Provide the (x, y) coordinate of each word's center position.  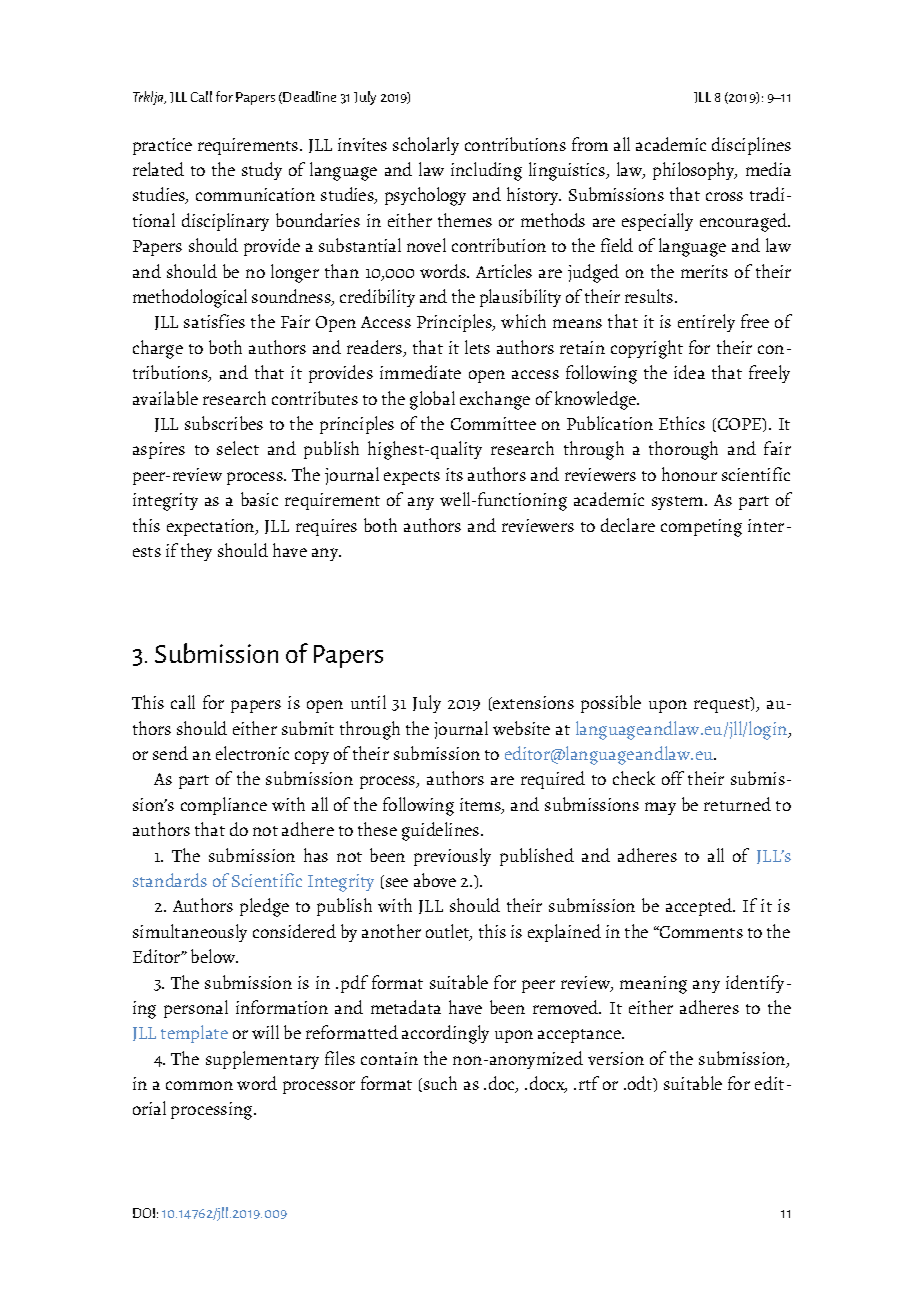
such (440, 1083)
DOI (144, 1213)
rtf (589, 1083)
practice (162, 146)
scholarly (426, 146)
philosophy (695, 171)
